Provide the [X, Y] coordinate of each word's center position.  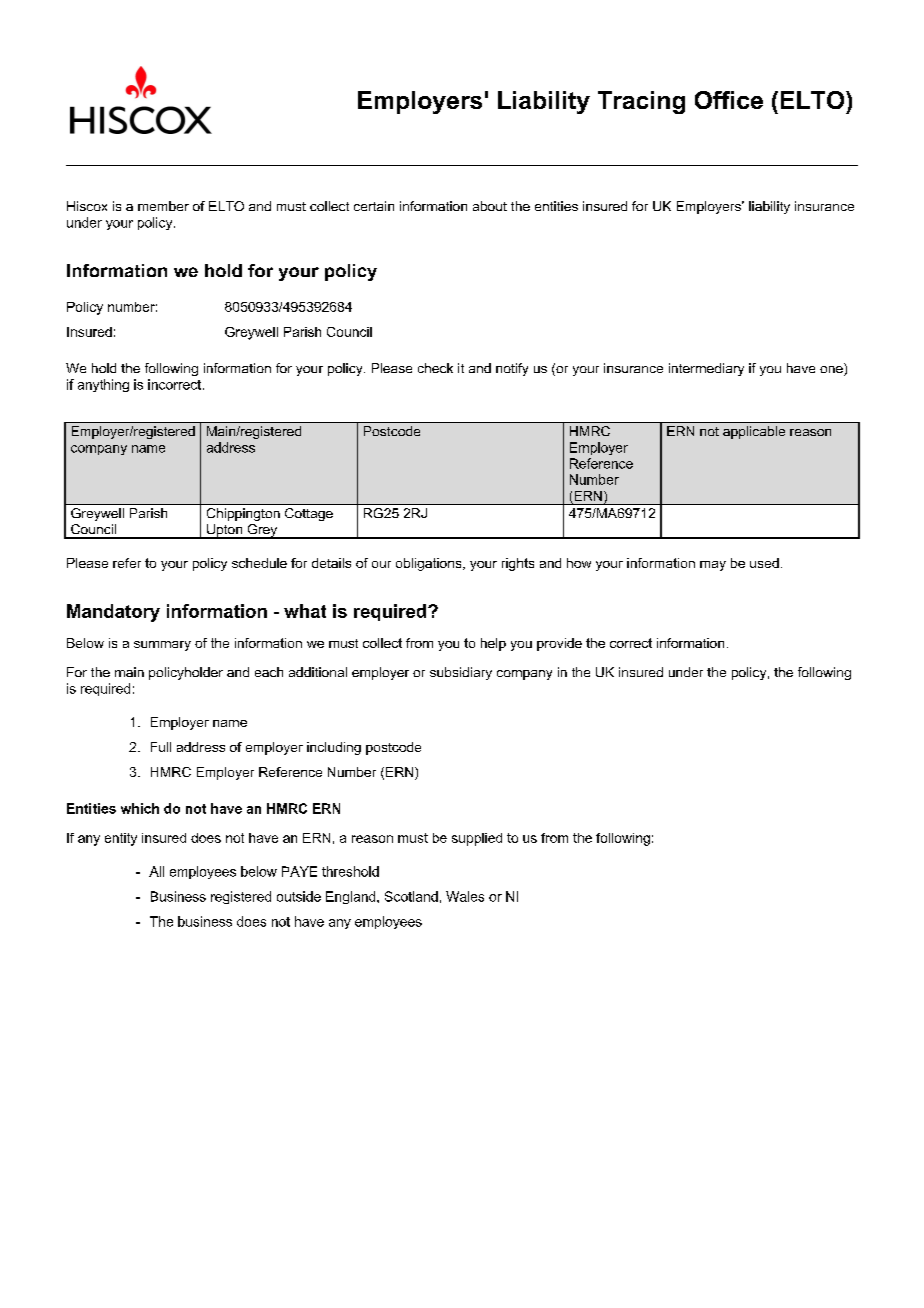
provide [559, 644]
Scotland [411, 896]
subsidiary [461, 673]
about [490, 206]
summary [162, 646]
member [163, 206]
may [713, 566]
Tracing [641, 102]
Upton [225, 531]
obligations [430, 564]
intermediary [706, 369]
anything [103, 385]
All [156, 871]
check [435, 368]
